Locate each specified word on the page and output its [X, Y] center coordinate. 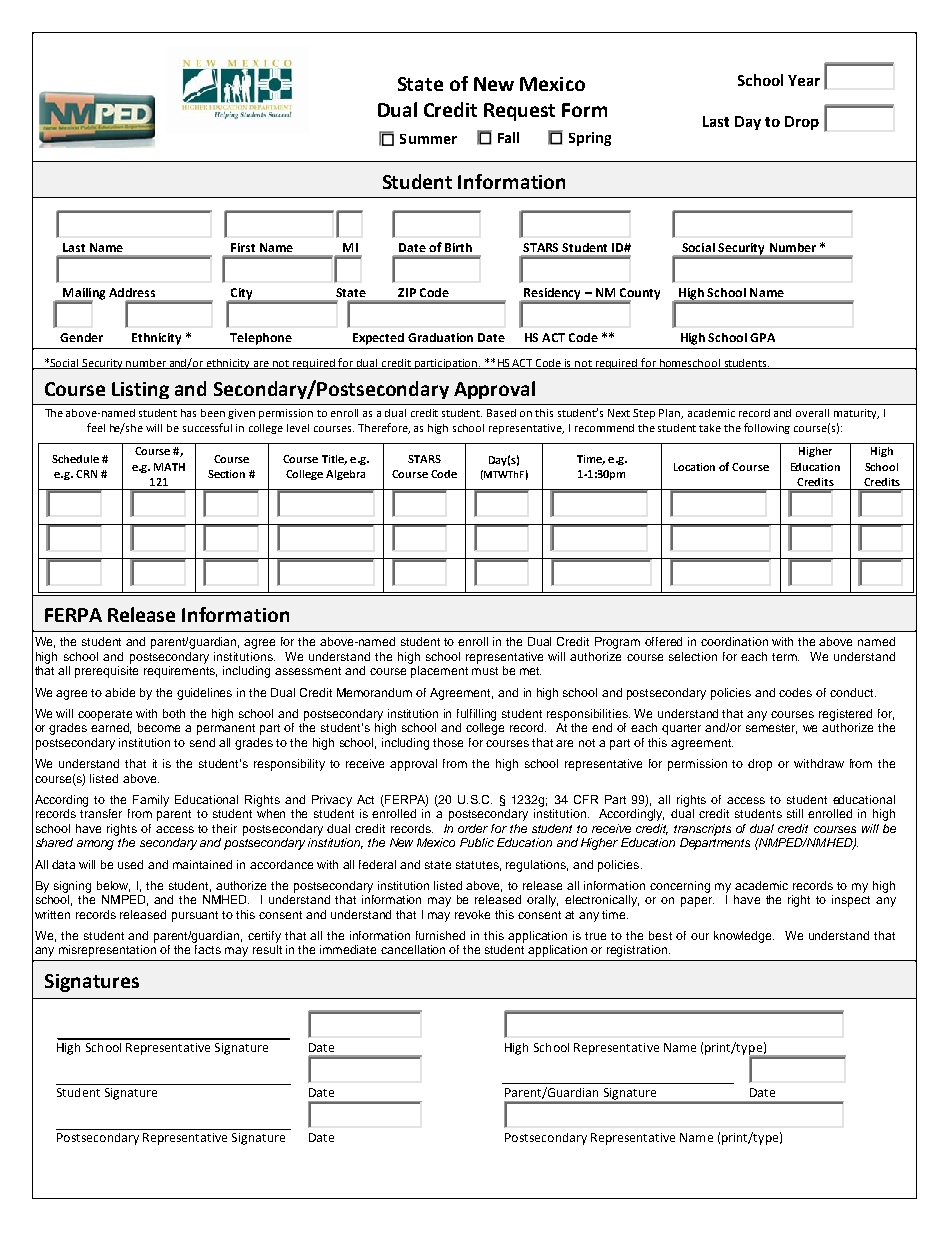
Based [501, 413]
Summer [428, 139]
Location [694, 467]
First [243, 247]
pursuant [195, 916]
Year [804, 80]
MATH [169, 467]
